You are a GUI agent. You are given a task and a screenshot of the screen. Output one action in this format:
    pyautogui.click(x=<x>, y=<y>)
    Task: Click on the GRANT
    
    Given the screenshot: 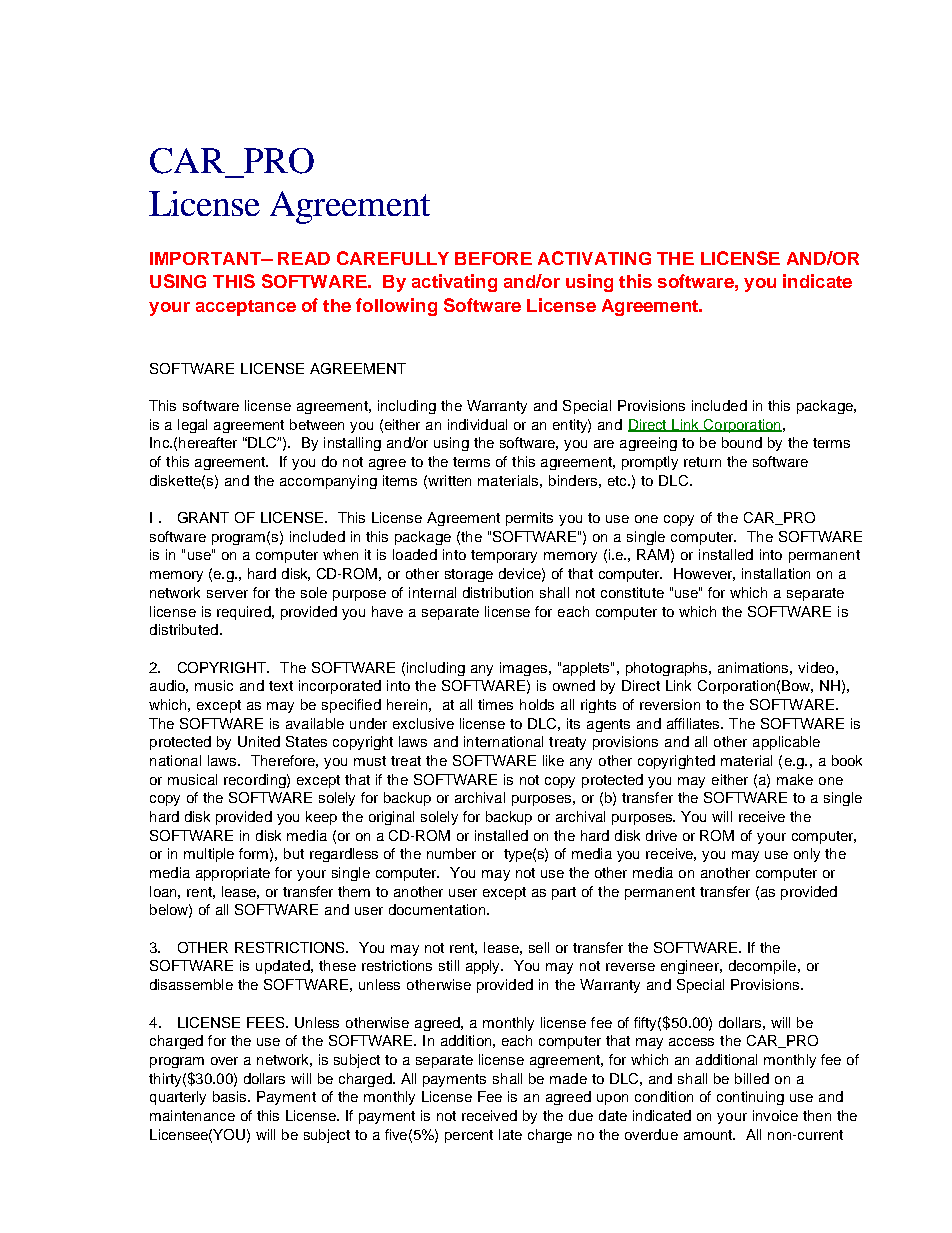 What is the action you would take?
    pyautogui.click(x=203, y=517)
